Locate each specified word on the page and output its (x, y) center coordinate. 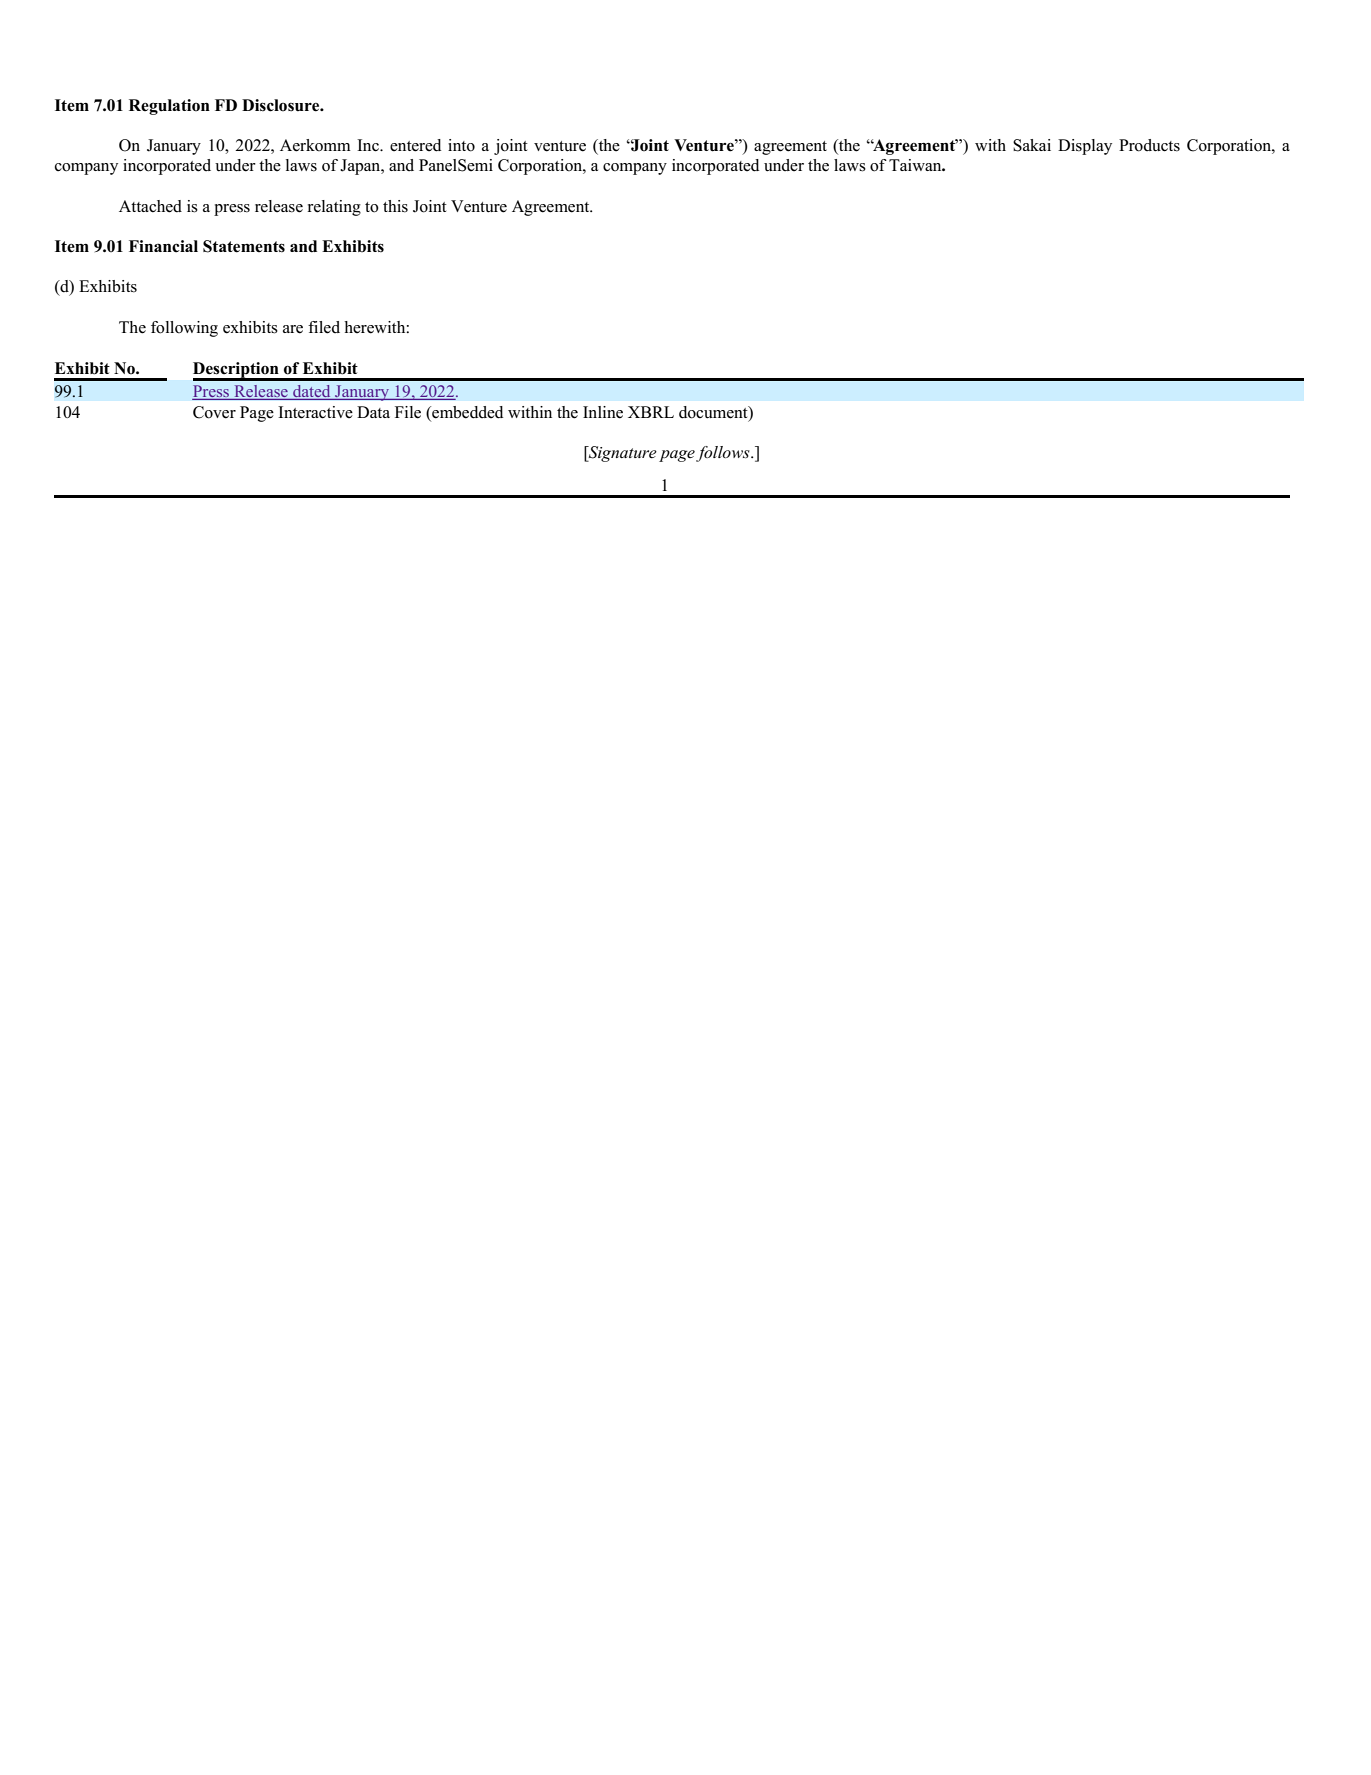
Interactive (315, 412)
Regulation (169, 107)
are (293, 329)
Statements (244, 246)
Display (1085, 147)
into (461, 145)
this (395, 206)
